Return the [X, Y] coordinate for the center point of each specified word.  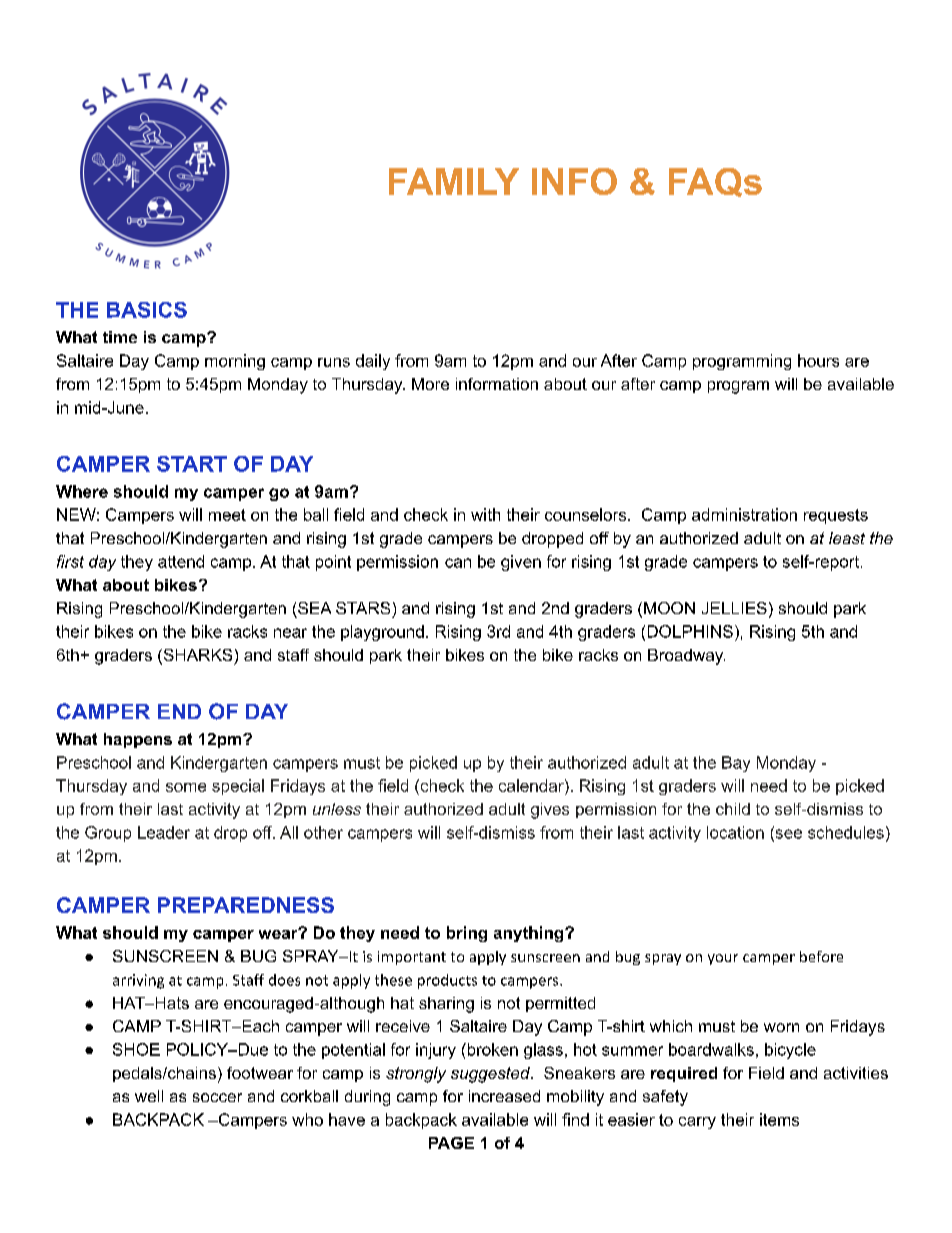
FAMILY [454, 181]
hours [818, 360]
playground [382, 633]
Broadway [686, 657]
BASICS [147, 310]
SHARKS [196, 656]
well [149, 1096]
